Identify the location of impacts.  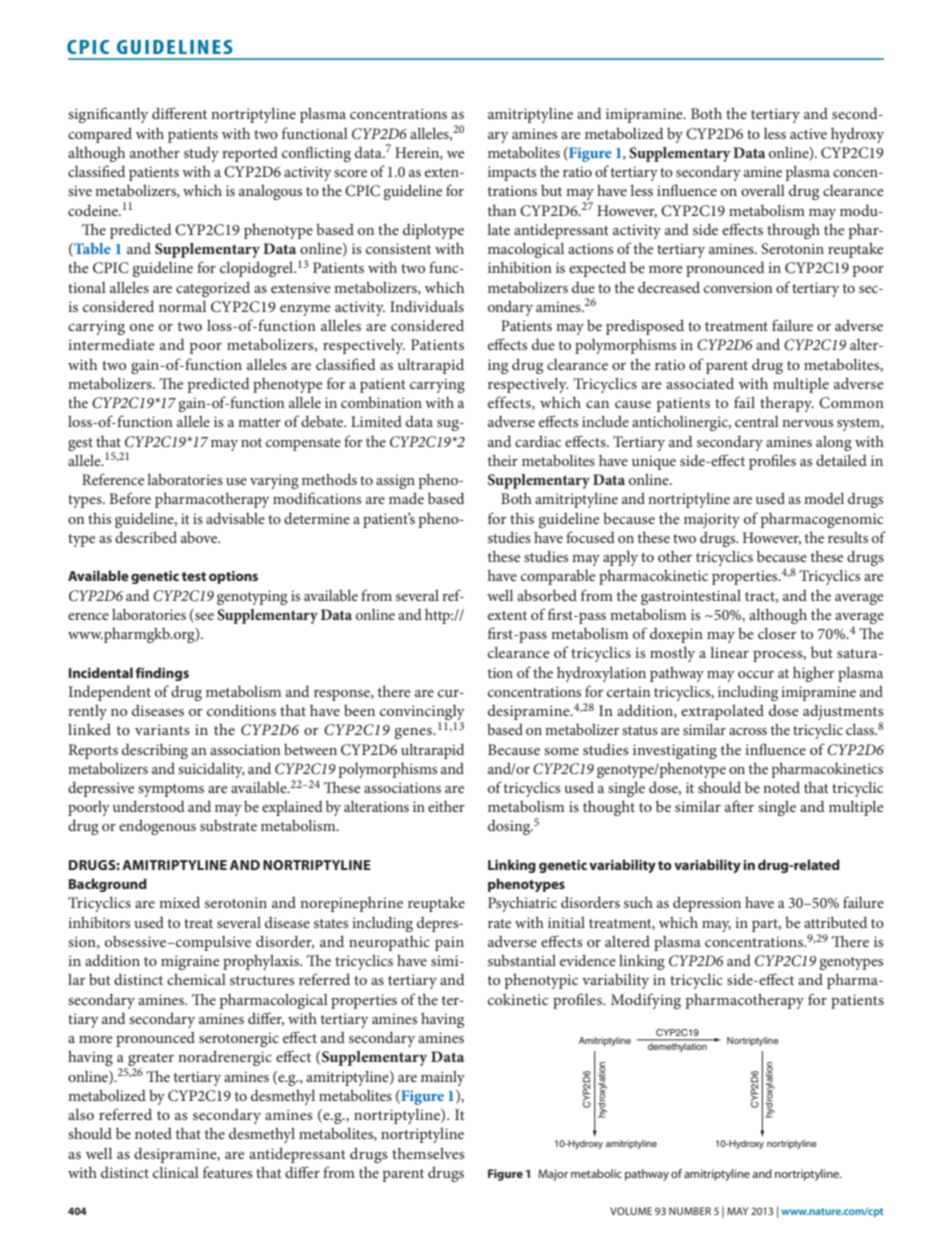
(512, 173).
